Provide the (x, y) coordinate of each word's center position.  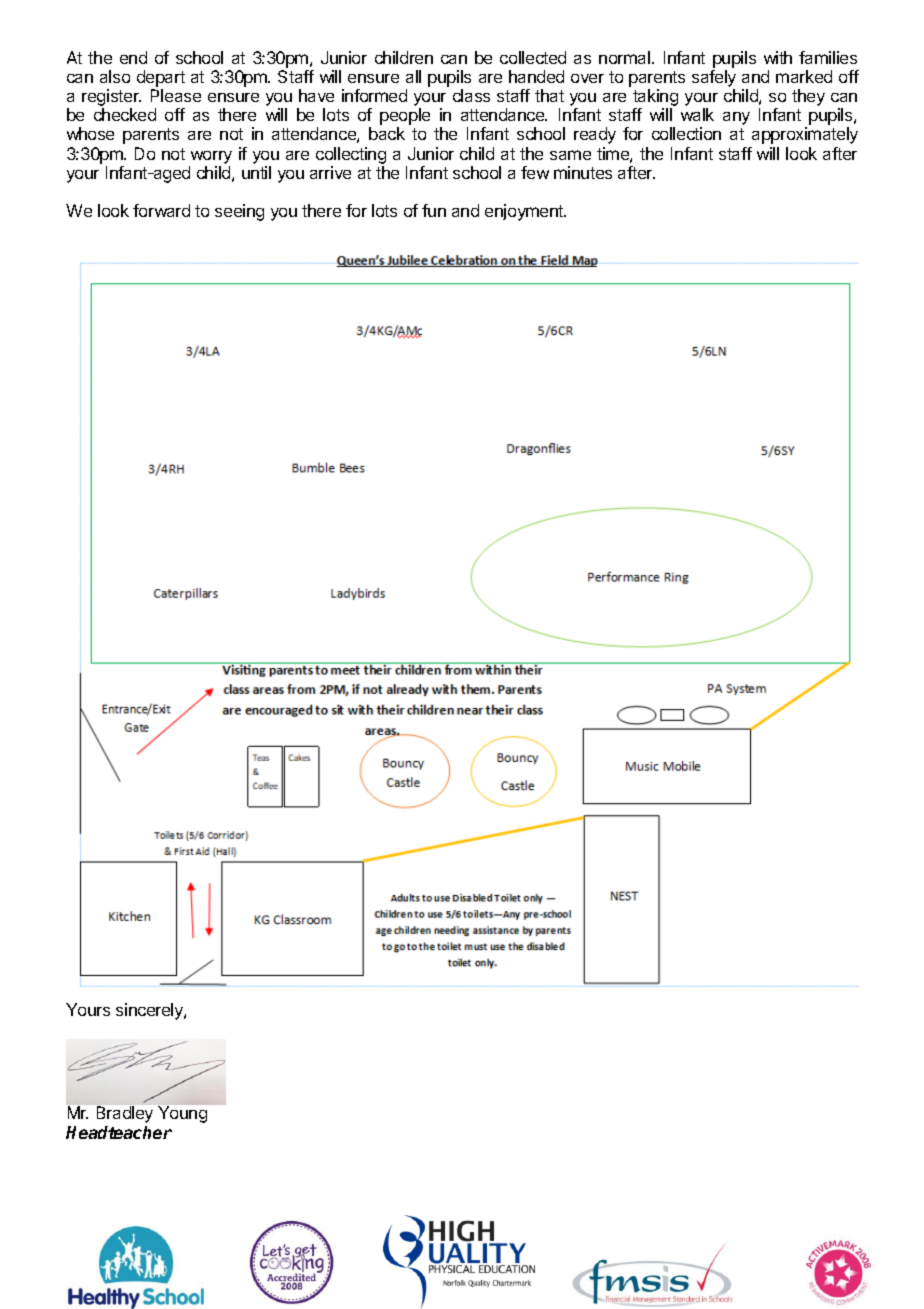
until (256, 172)
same (570, 155)
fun (434, 210)
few (535, 172)
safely (714, 78)
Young (182, 1114)
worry (211, 157)
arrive (330, 172)
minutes (583, 172)
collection (686, 133)
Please (176, 95)
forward (161, 210)
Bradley (125, 1114)
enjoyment (525, 212)
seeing (239, 212)
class (471, 95)
